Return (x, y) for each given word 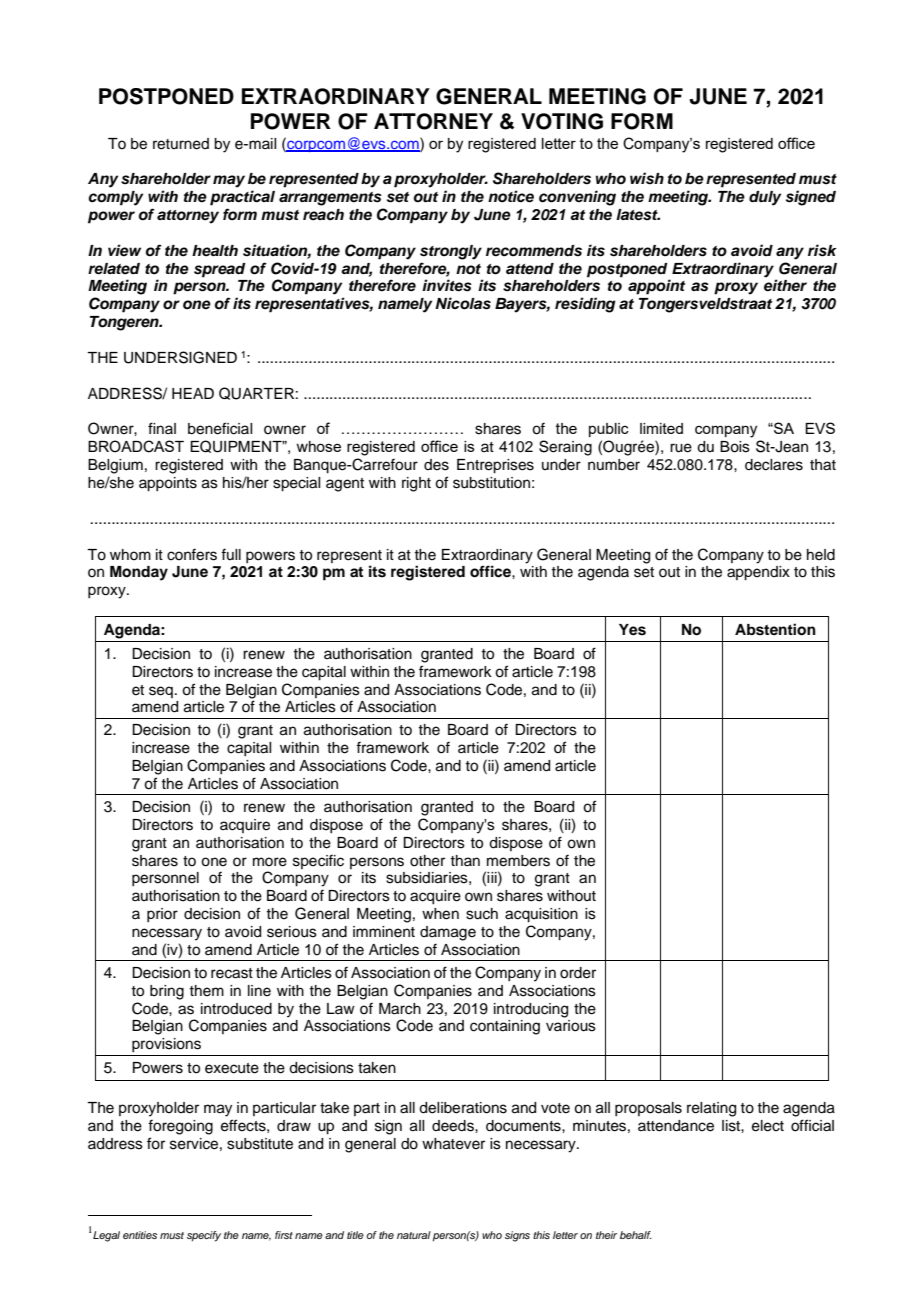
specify (204, 1236)
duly (765, 198)
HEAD (193, 393)
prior (162, 915)
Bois (735, 447)
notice (511, 196)
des (436, 465)
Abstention (775, 629)
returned (181, 144)
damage (448, 933)
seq (161, 692)
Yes (632, 630)
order (578, 973)
